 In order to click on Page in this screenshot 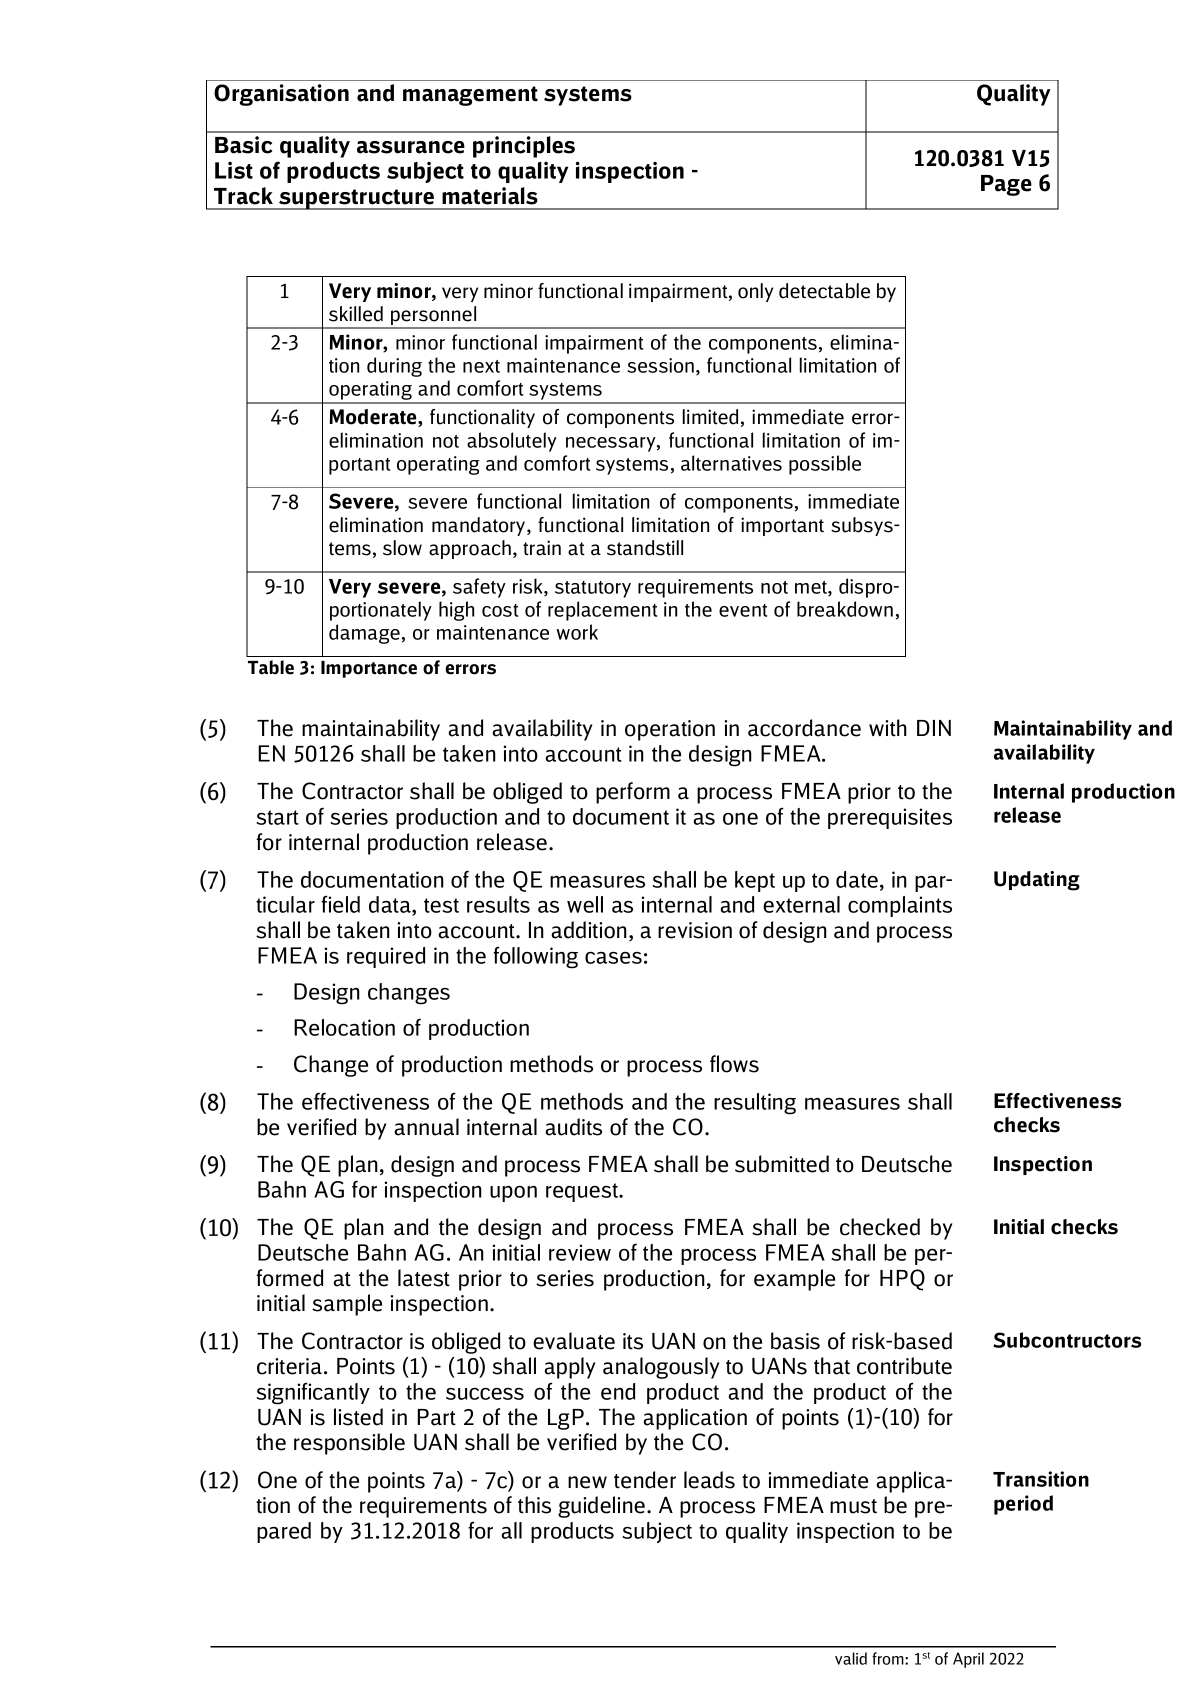, I will do `click(1006, 185)`.
